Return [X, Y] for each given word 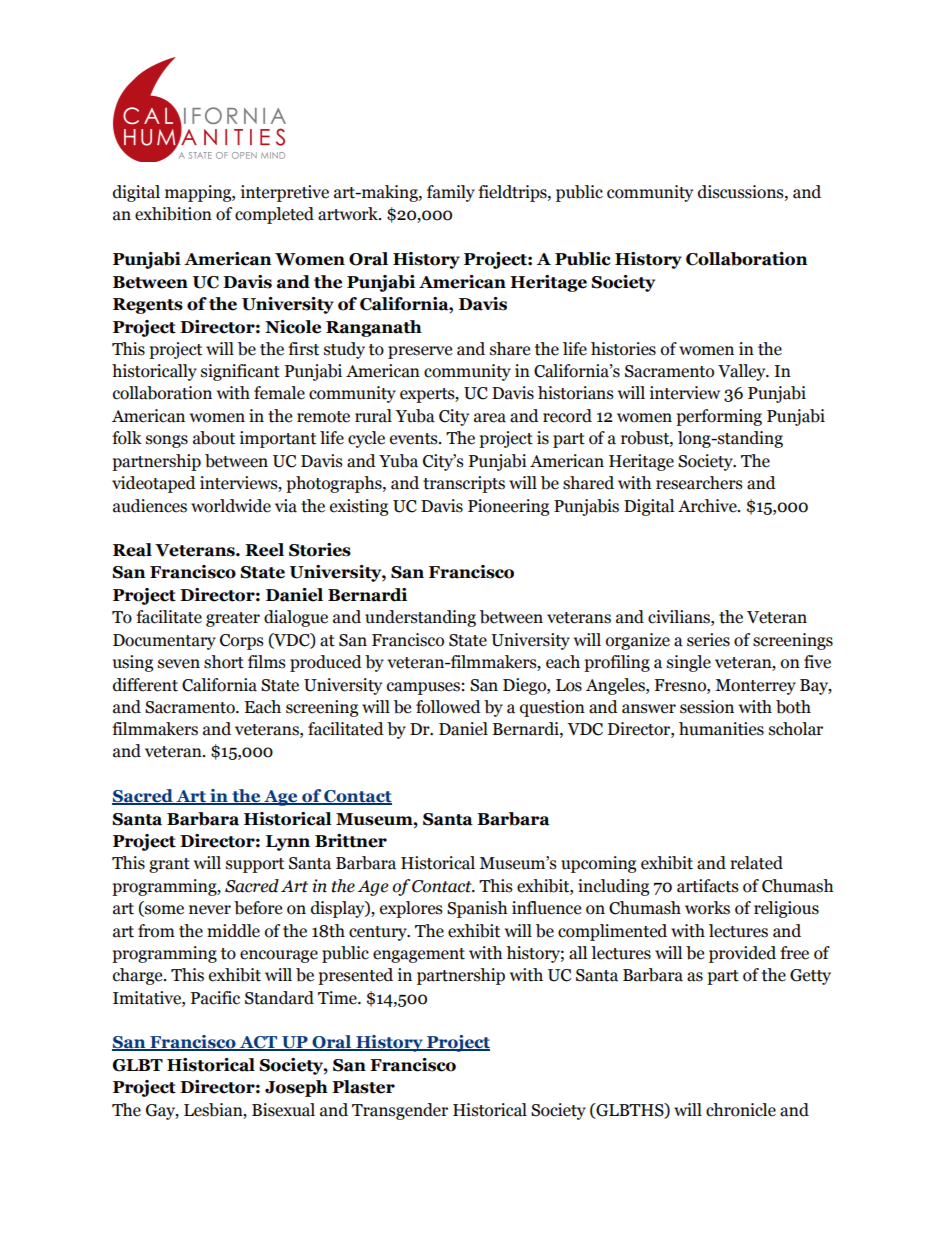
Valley [743, 372]
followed [448, 707]
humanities [721, 729]
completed [274, 215]
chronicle [741, 1110]
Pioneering [508, 507]
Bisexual [283, 1110]
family [451, 193]
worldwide [231, 506]
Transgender [400, 1111]
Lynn [288, 843]
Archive [708, 506]
